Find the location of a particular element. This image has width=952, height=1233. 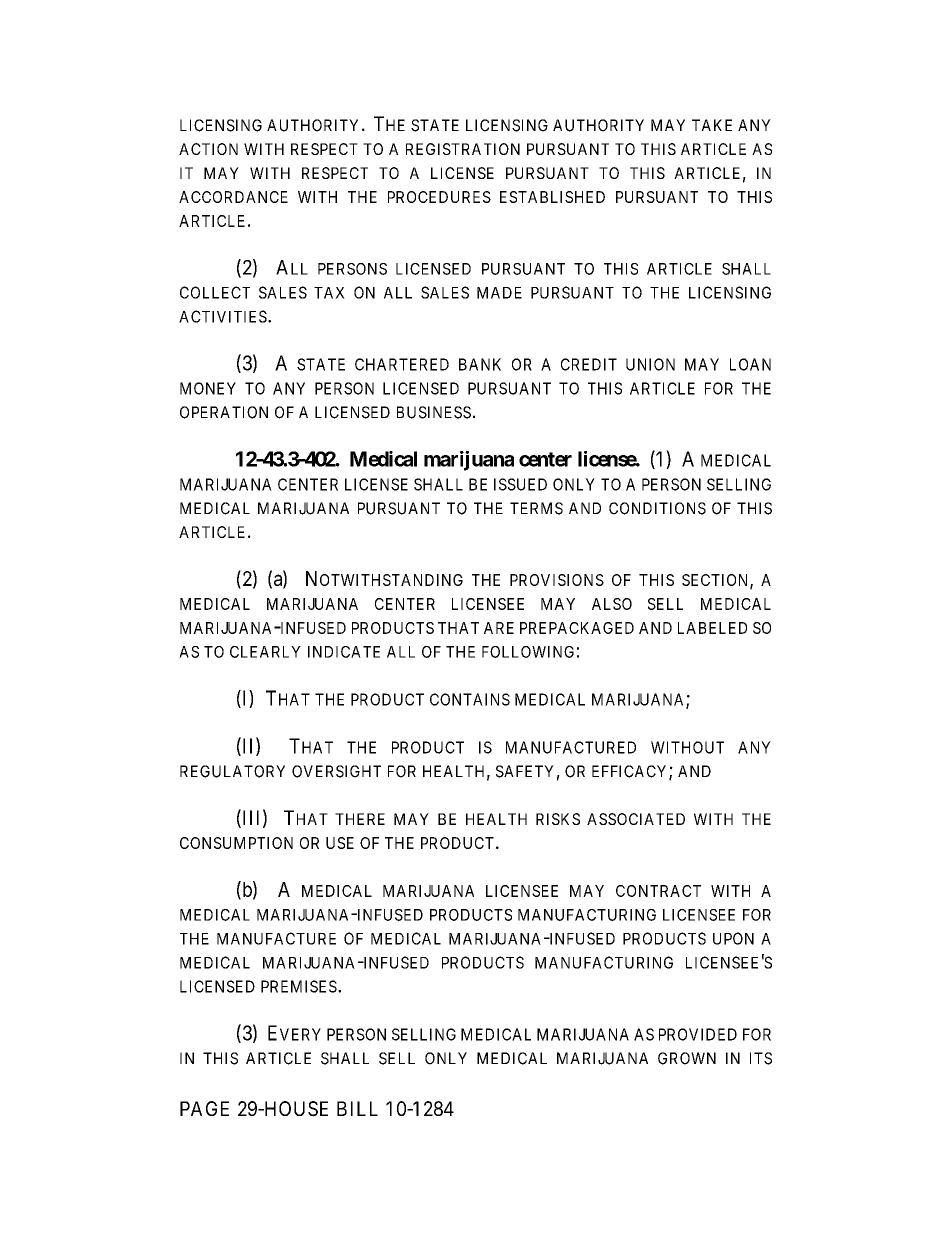

ACCORDANCE is located at coordinates (233, 197).
